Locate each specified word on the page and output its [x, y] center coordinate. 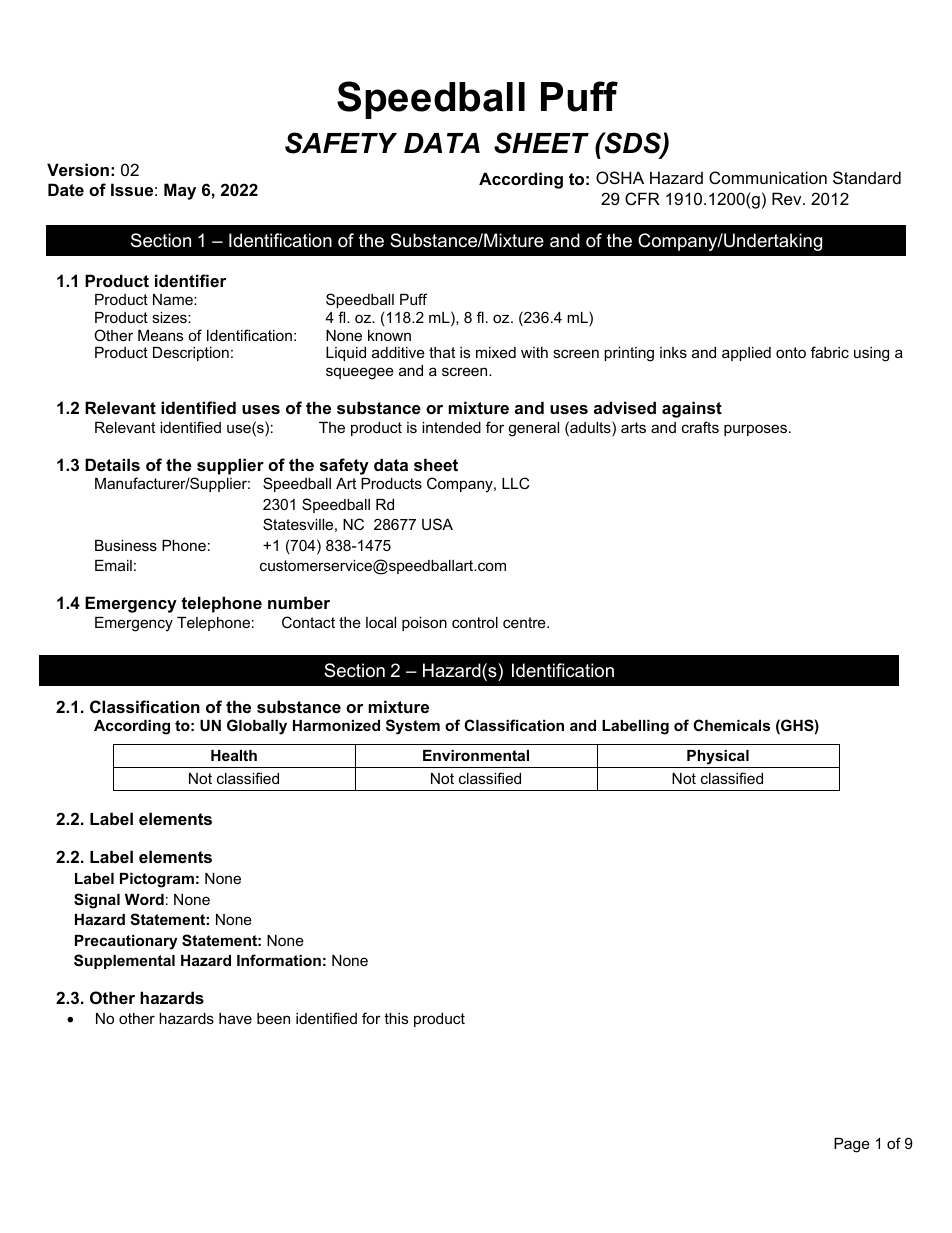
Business [126, 545]
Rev [788, 198]
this [396, 1018]
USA [437, 524]
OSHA [620, 177]
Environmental [476, 755]
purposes [757, 430]
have [235, 1018]
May [180, 191]
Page [852, 1145]
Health [234, 755]
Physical [718, 759]
